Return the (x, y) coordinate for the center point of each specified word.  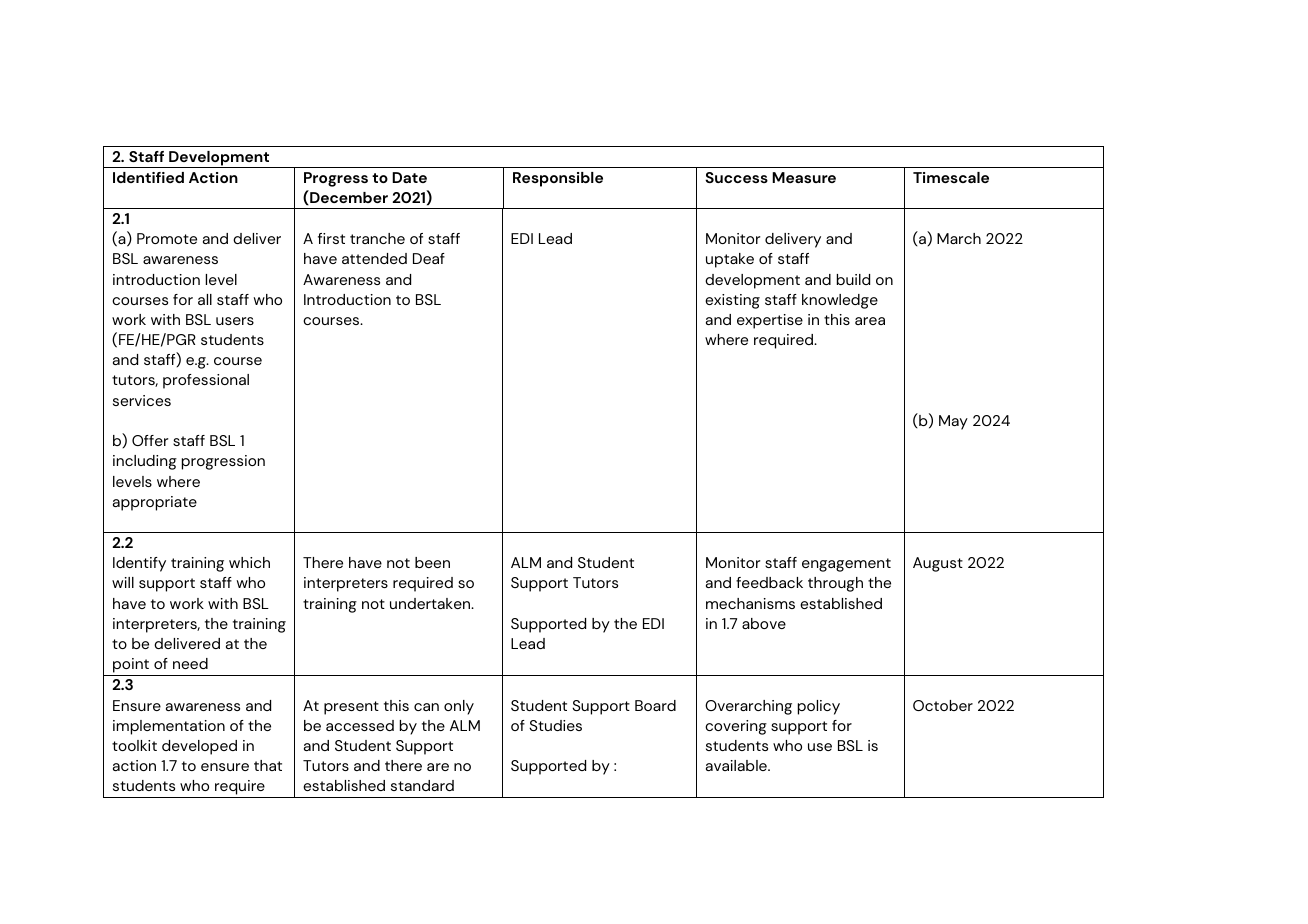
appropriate (155, 503)
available (737, 765)
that (268, 765)
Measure (804, 177)
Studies (555, 725)
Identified (148, 177)
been (432, 562)
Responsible (558, 179)
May (953, 422)
